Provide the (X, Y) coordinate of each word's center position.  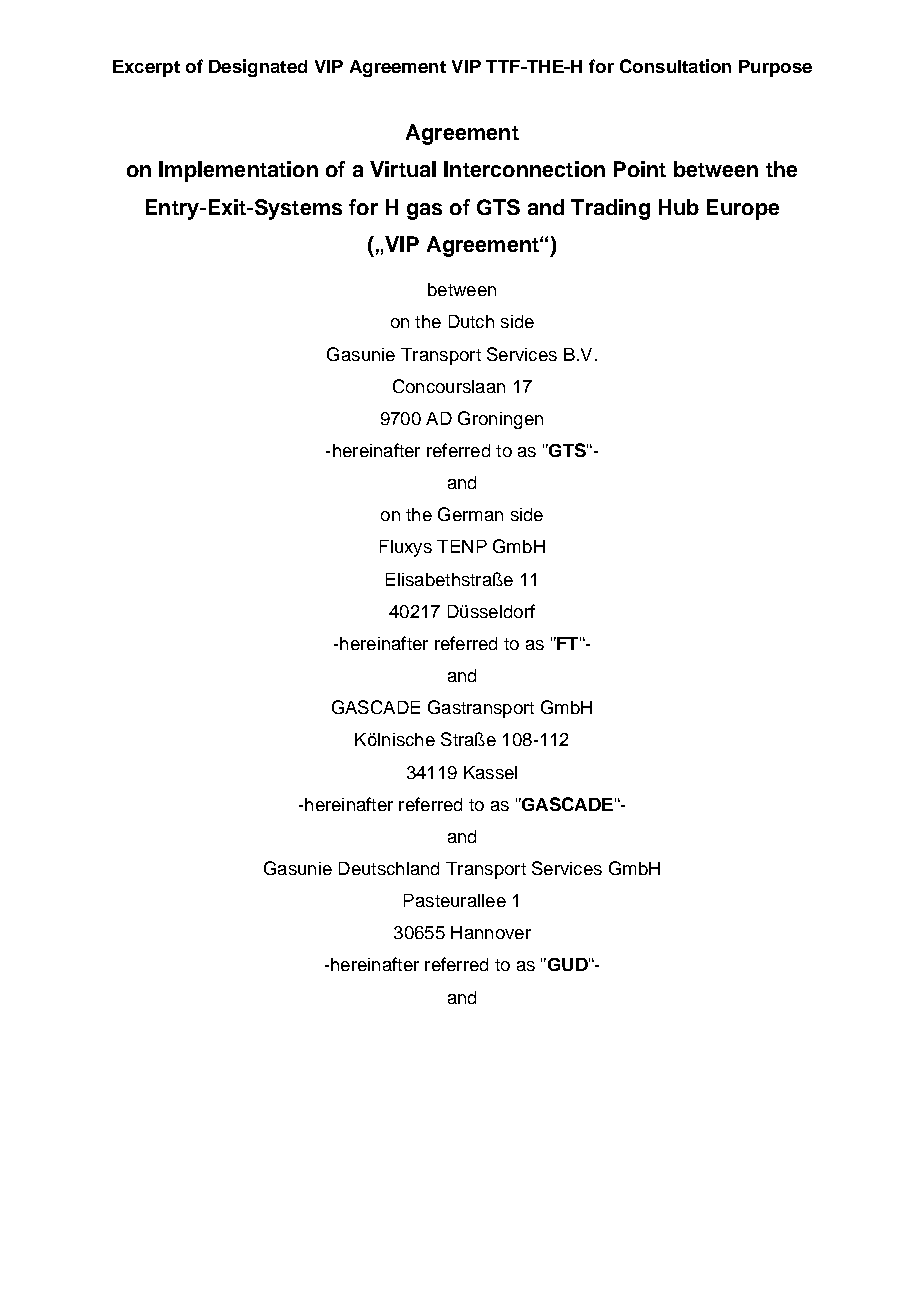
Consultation (675, 66)
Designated (258, 68)
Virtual (403, 169)
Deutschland (389, 868)
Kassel (490, 772)
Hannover (491, 932)
